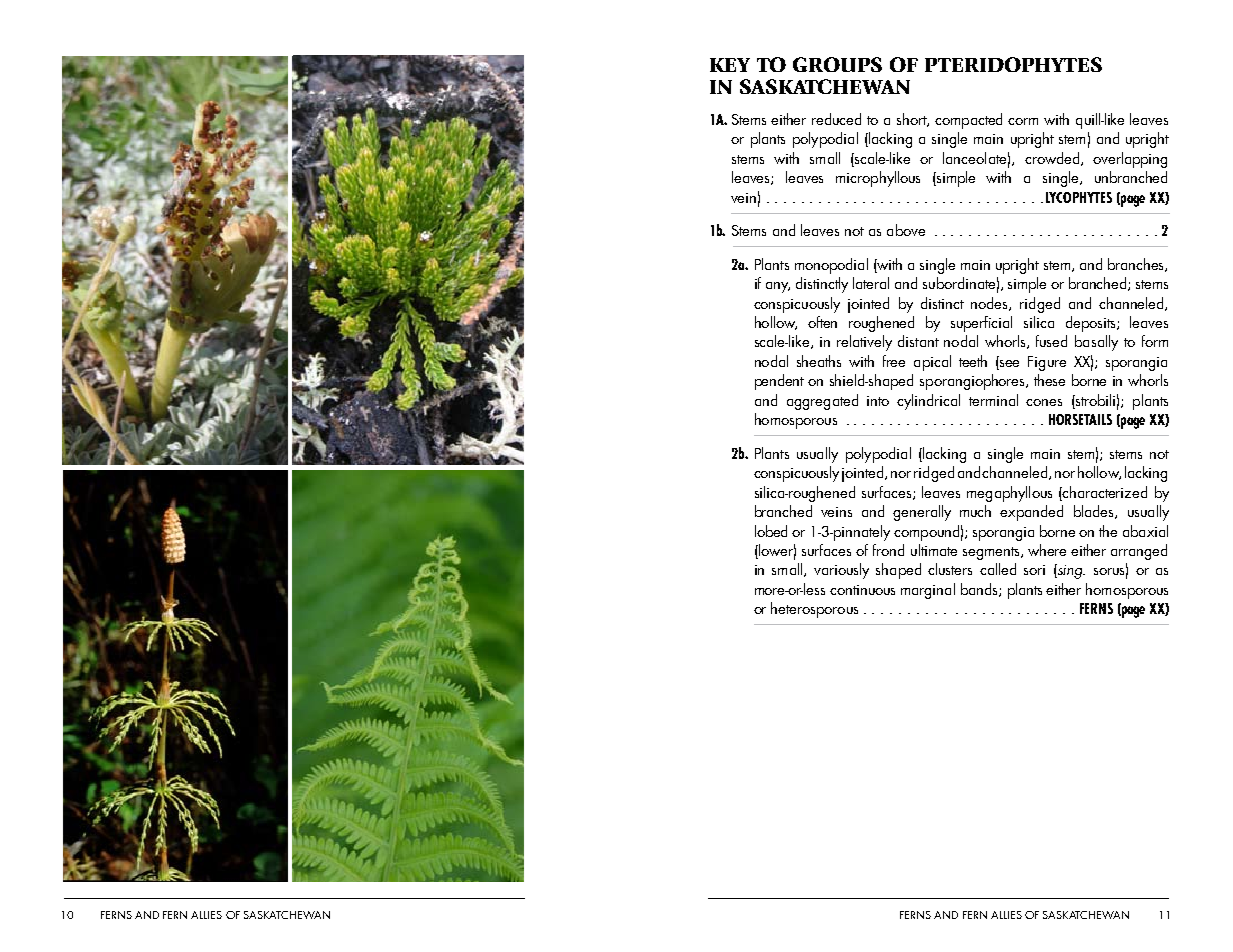 This screenshot has height=952, width=1233. What do you see at coordinates (814, 610) in the screenshot?
I see `heterosporous` at bounding box center [814, 610].
